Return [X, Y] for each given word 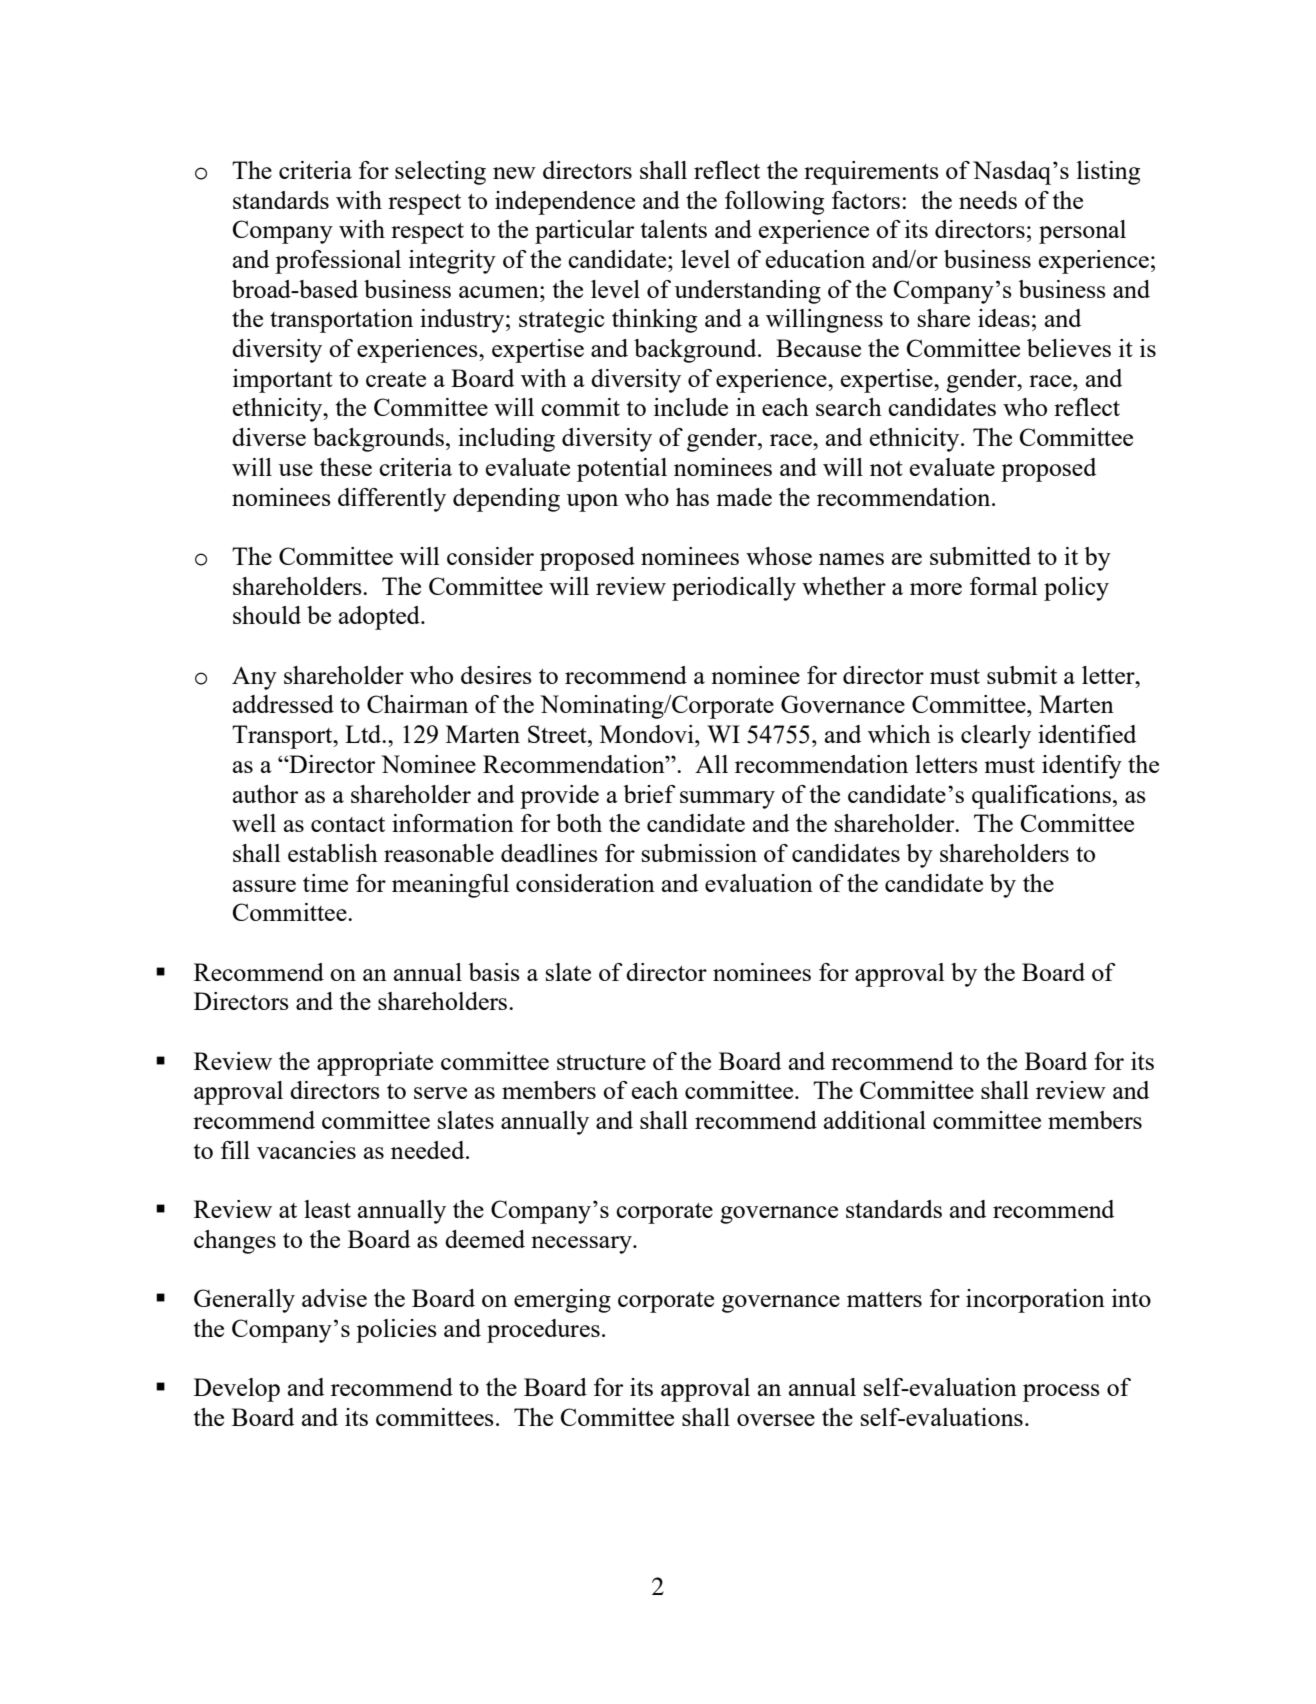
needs [988, 200]
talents [674, 229]
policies [396, 1331]
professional [338, 262]
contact [348, 824]
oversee [776, 1420]
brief [649, 794]
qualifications [1041, 797]
